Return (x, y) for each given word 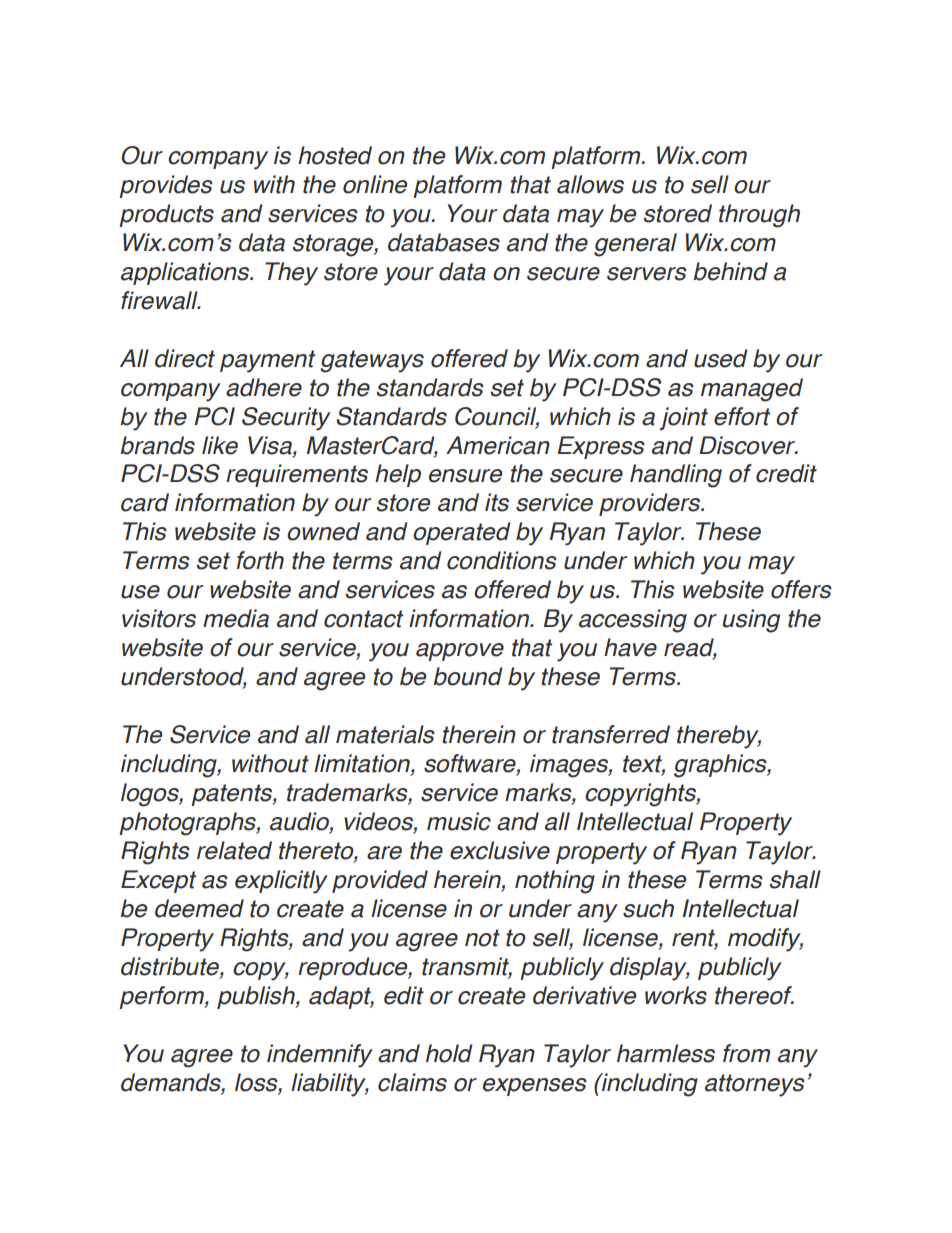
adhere (264, 387)
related (234, 850)
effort (742, 416)
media (236, 618)
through (759, 216)
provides (166, 186)
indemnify (320, 1056)
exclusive (500, 850)
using (751, 621)
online (375, 184)
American (498, 445)
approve (460, 652)
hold (449, 1053)
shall (795, 879)
